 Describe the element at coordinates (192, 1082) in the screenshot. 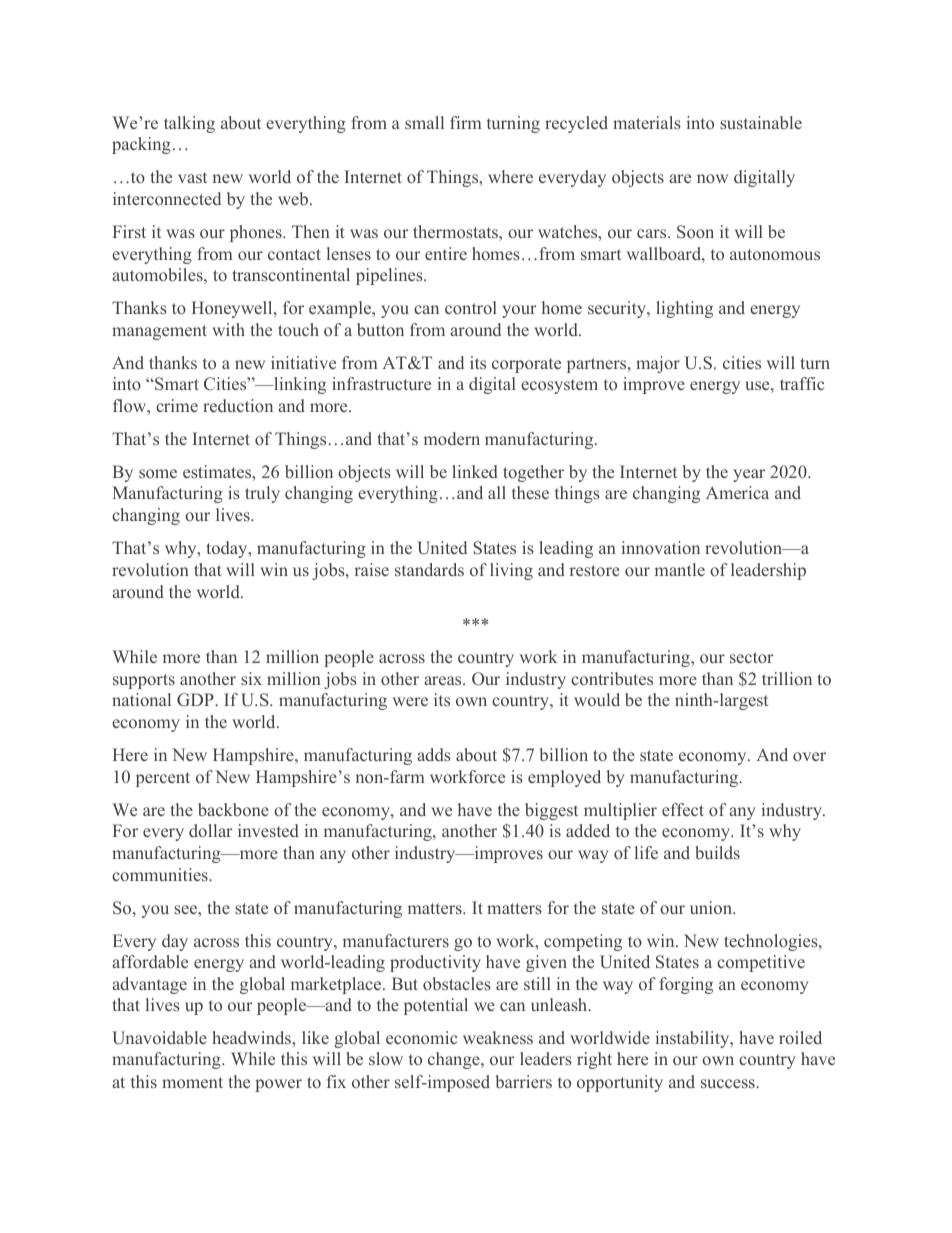

I see `moment` at that location.
